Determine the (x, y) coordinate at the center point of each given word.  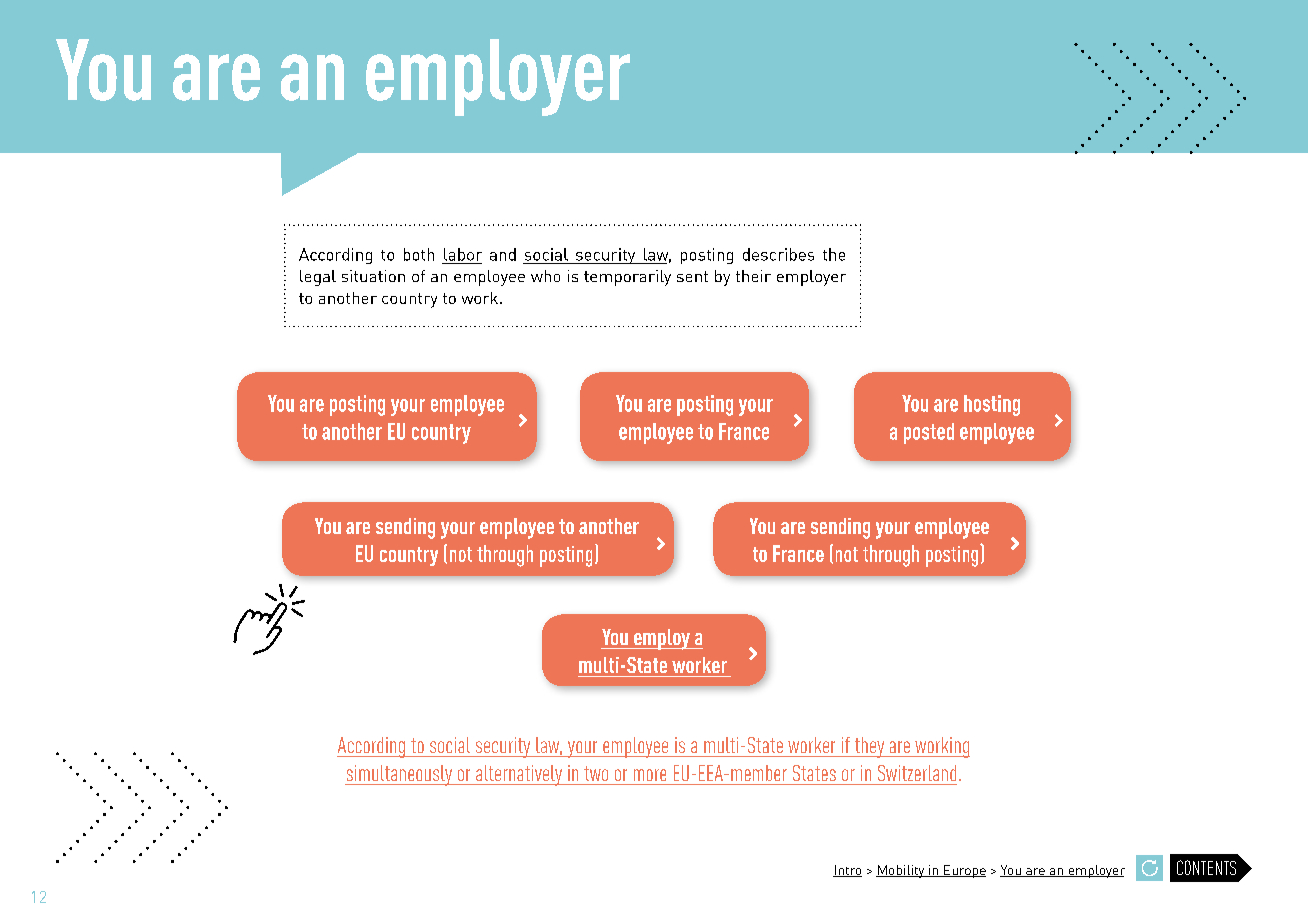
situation (373, 276)
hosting (992, 405)
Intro (847, 871)
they (869, 747)
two (596, 773)
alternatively (519, 775)
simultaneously (400, 775)
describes (778, 254)
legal (318, 278)
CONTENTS (1206, 867)
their (753, 276)
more (650, 775)
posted (929, 433)
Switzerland (917, 773)
